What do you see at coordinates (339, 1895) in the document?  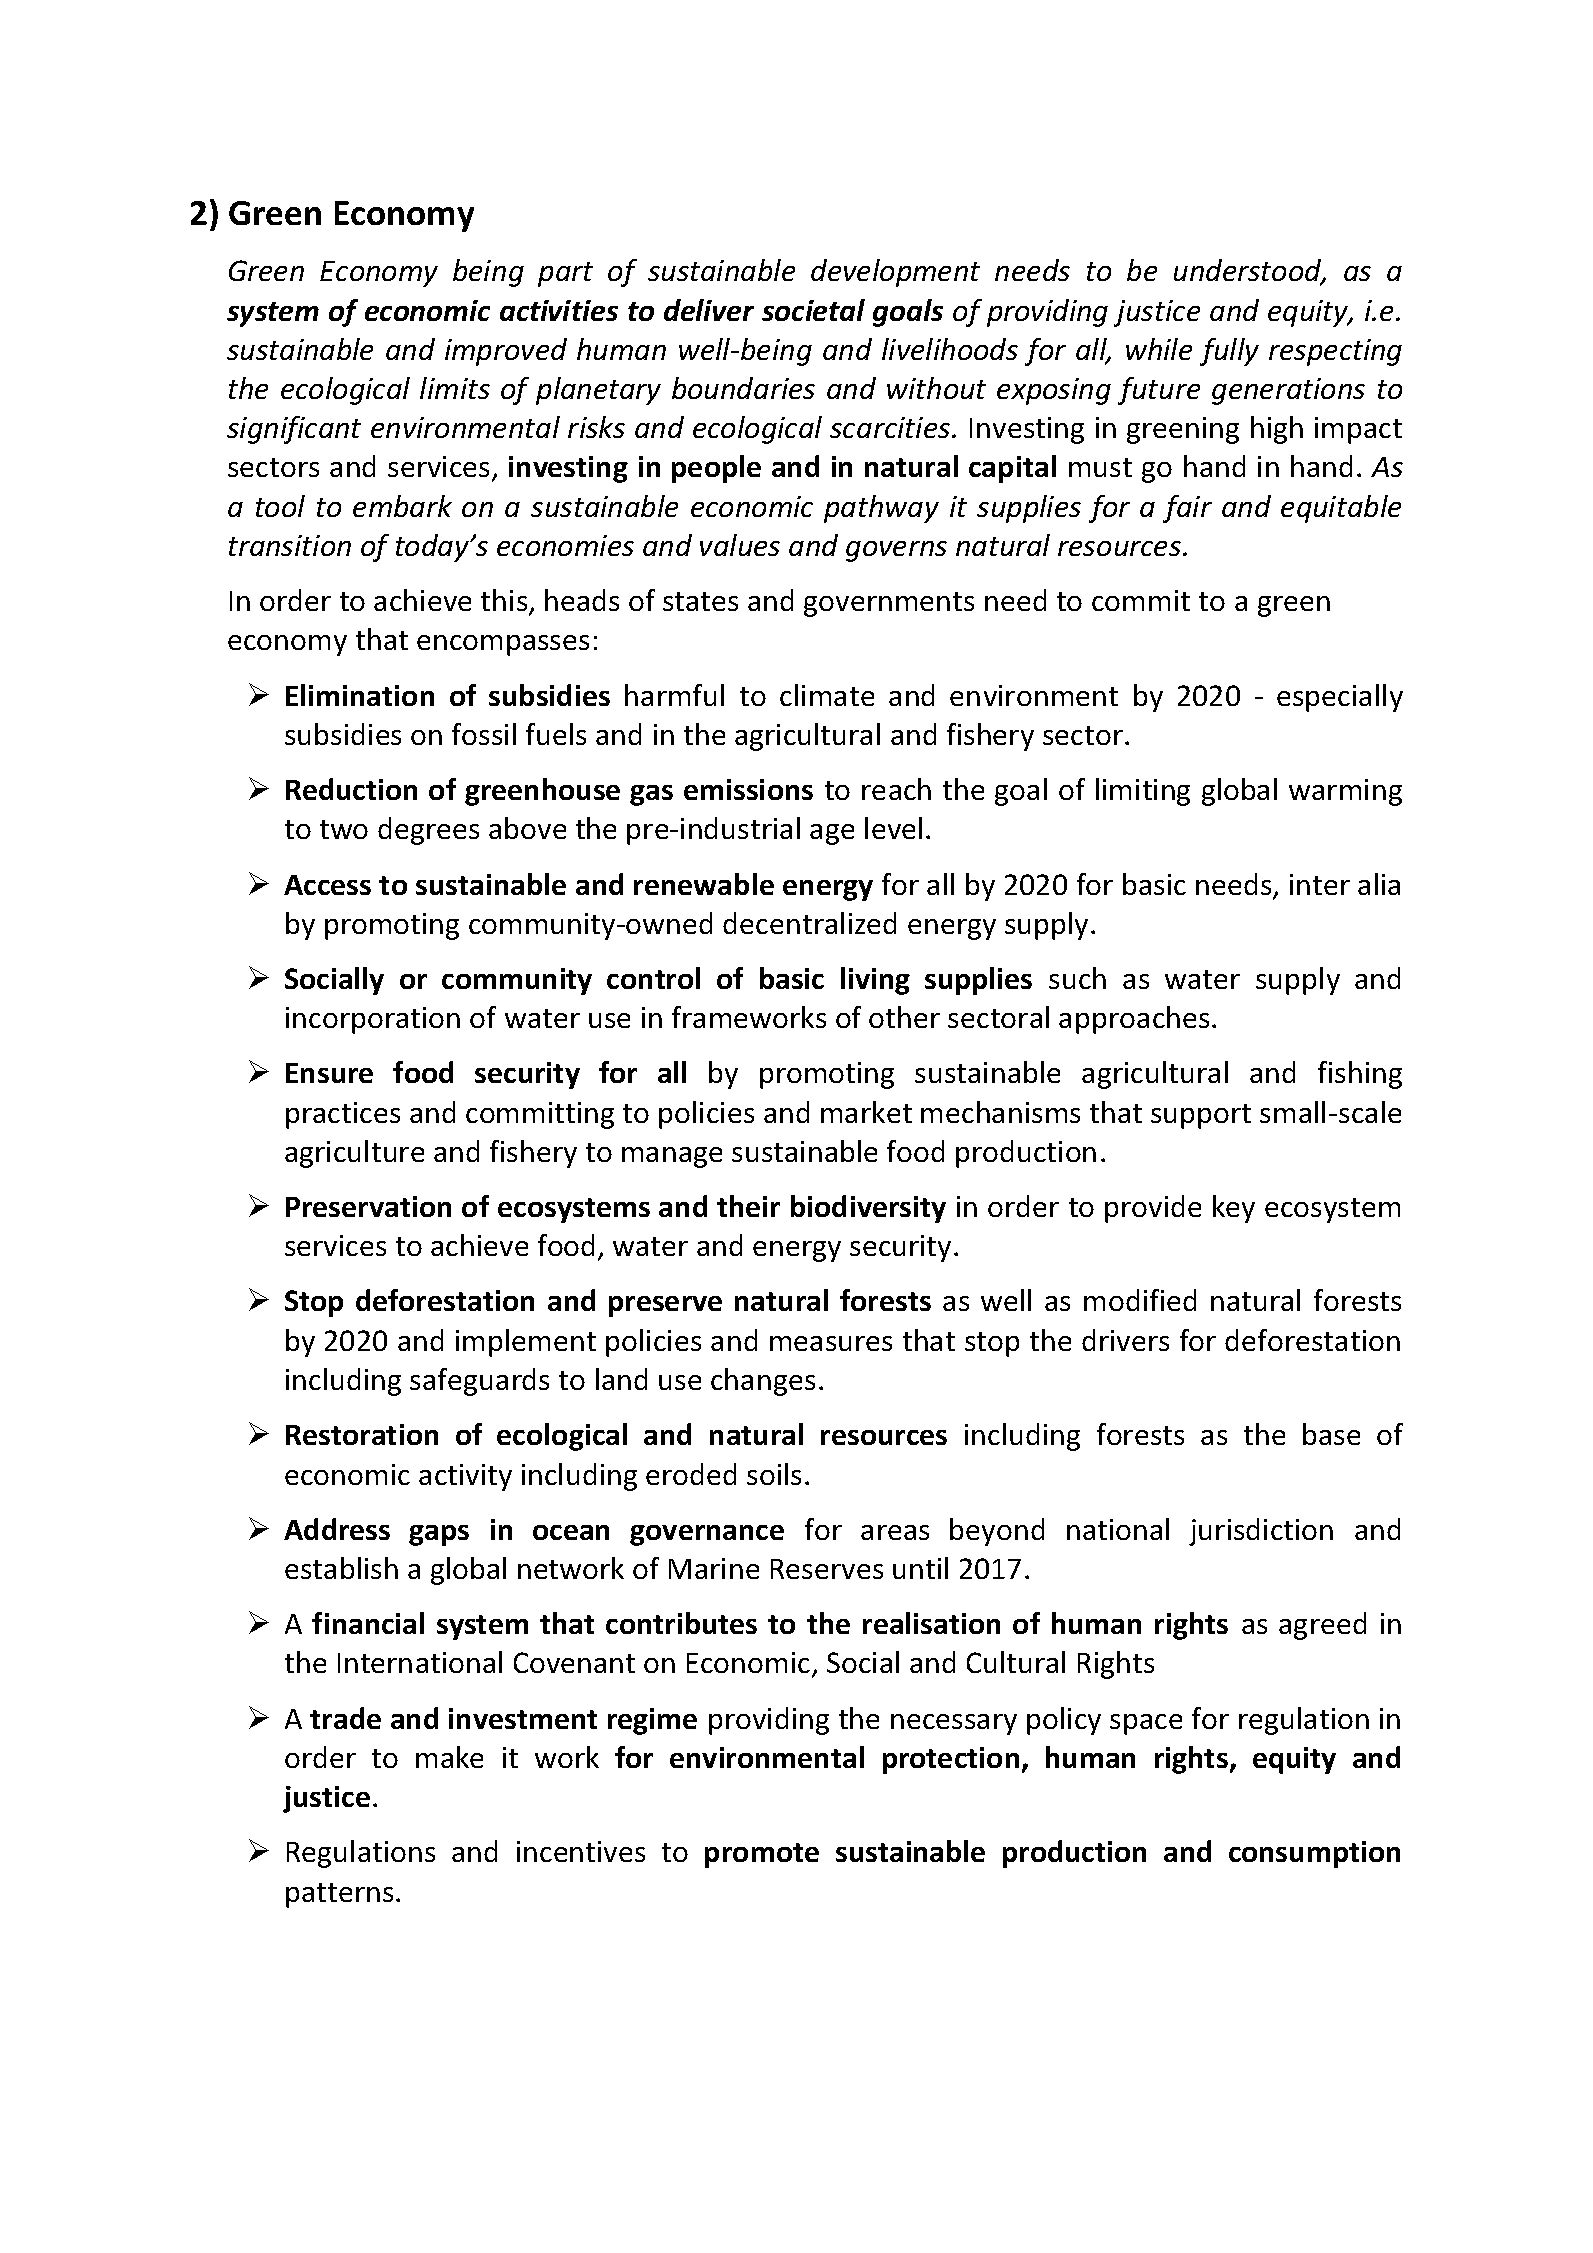 I see `patterns` at bounding box center [339, 1895].
